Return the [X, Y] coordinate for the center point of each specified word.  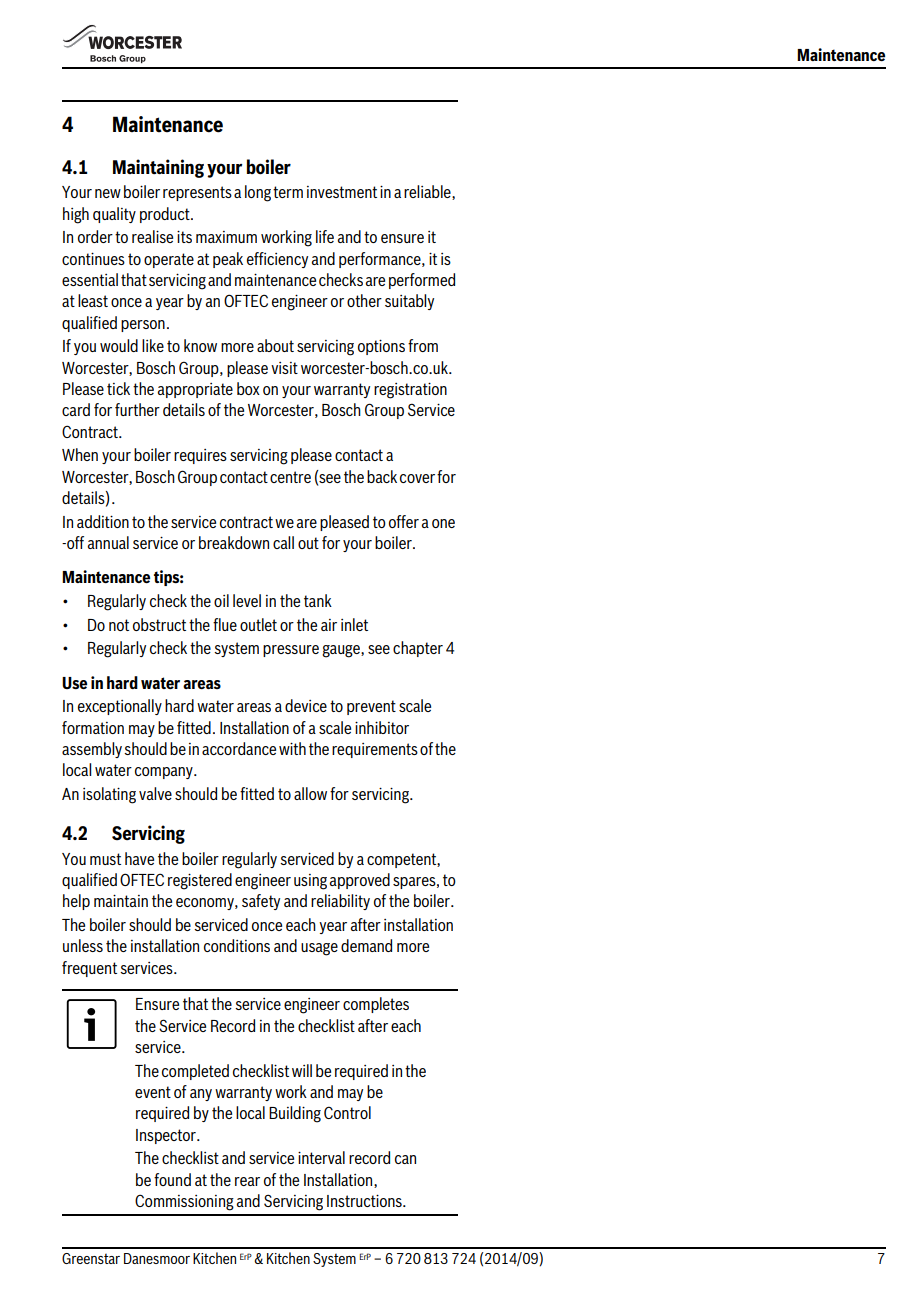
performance [381, 260]
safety [261, 902]
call [283, 542]
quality [114, 215]
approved [359, 881]
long [258, 193]
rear [247, 1181]
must [105, 859]
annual [108, 542]
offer [404, 521]
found [172, 1179]
